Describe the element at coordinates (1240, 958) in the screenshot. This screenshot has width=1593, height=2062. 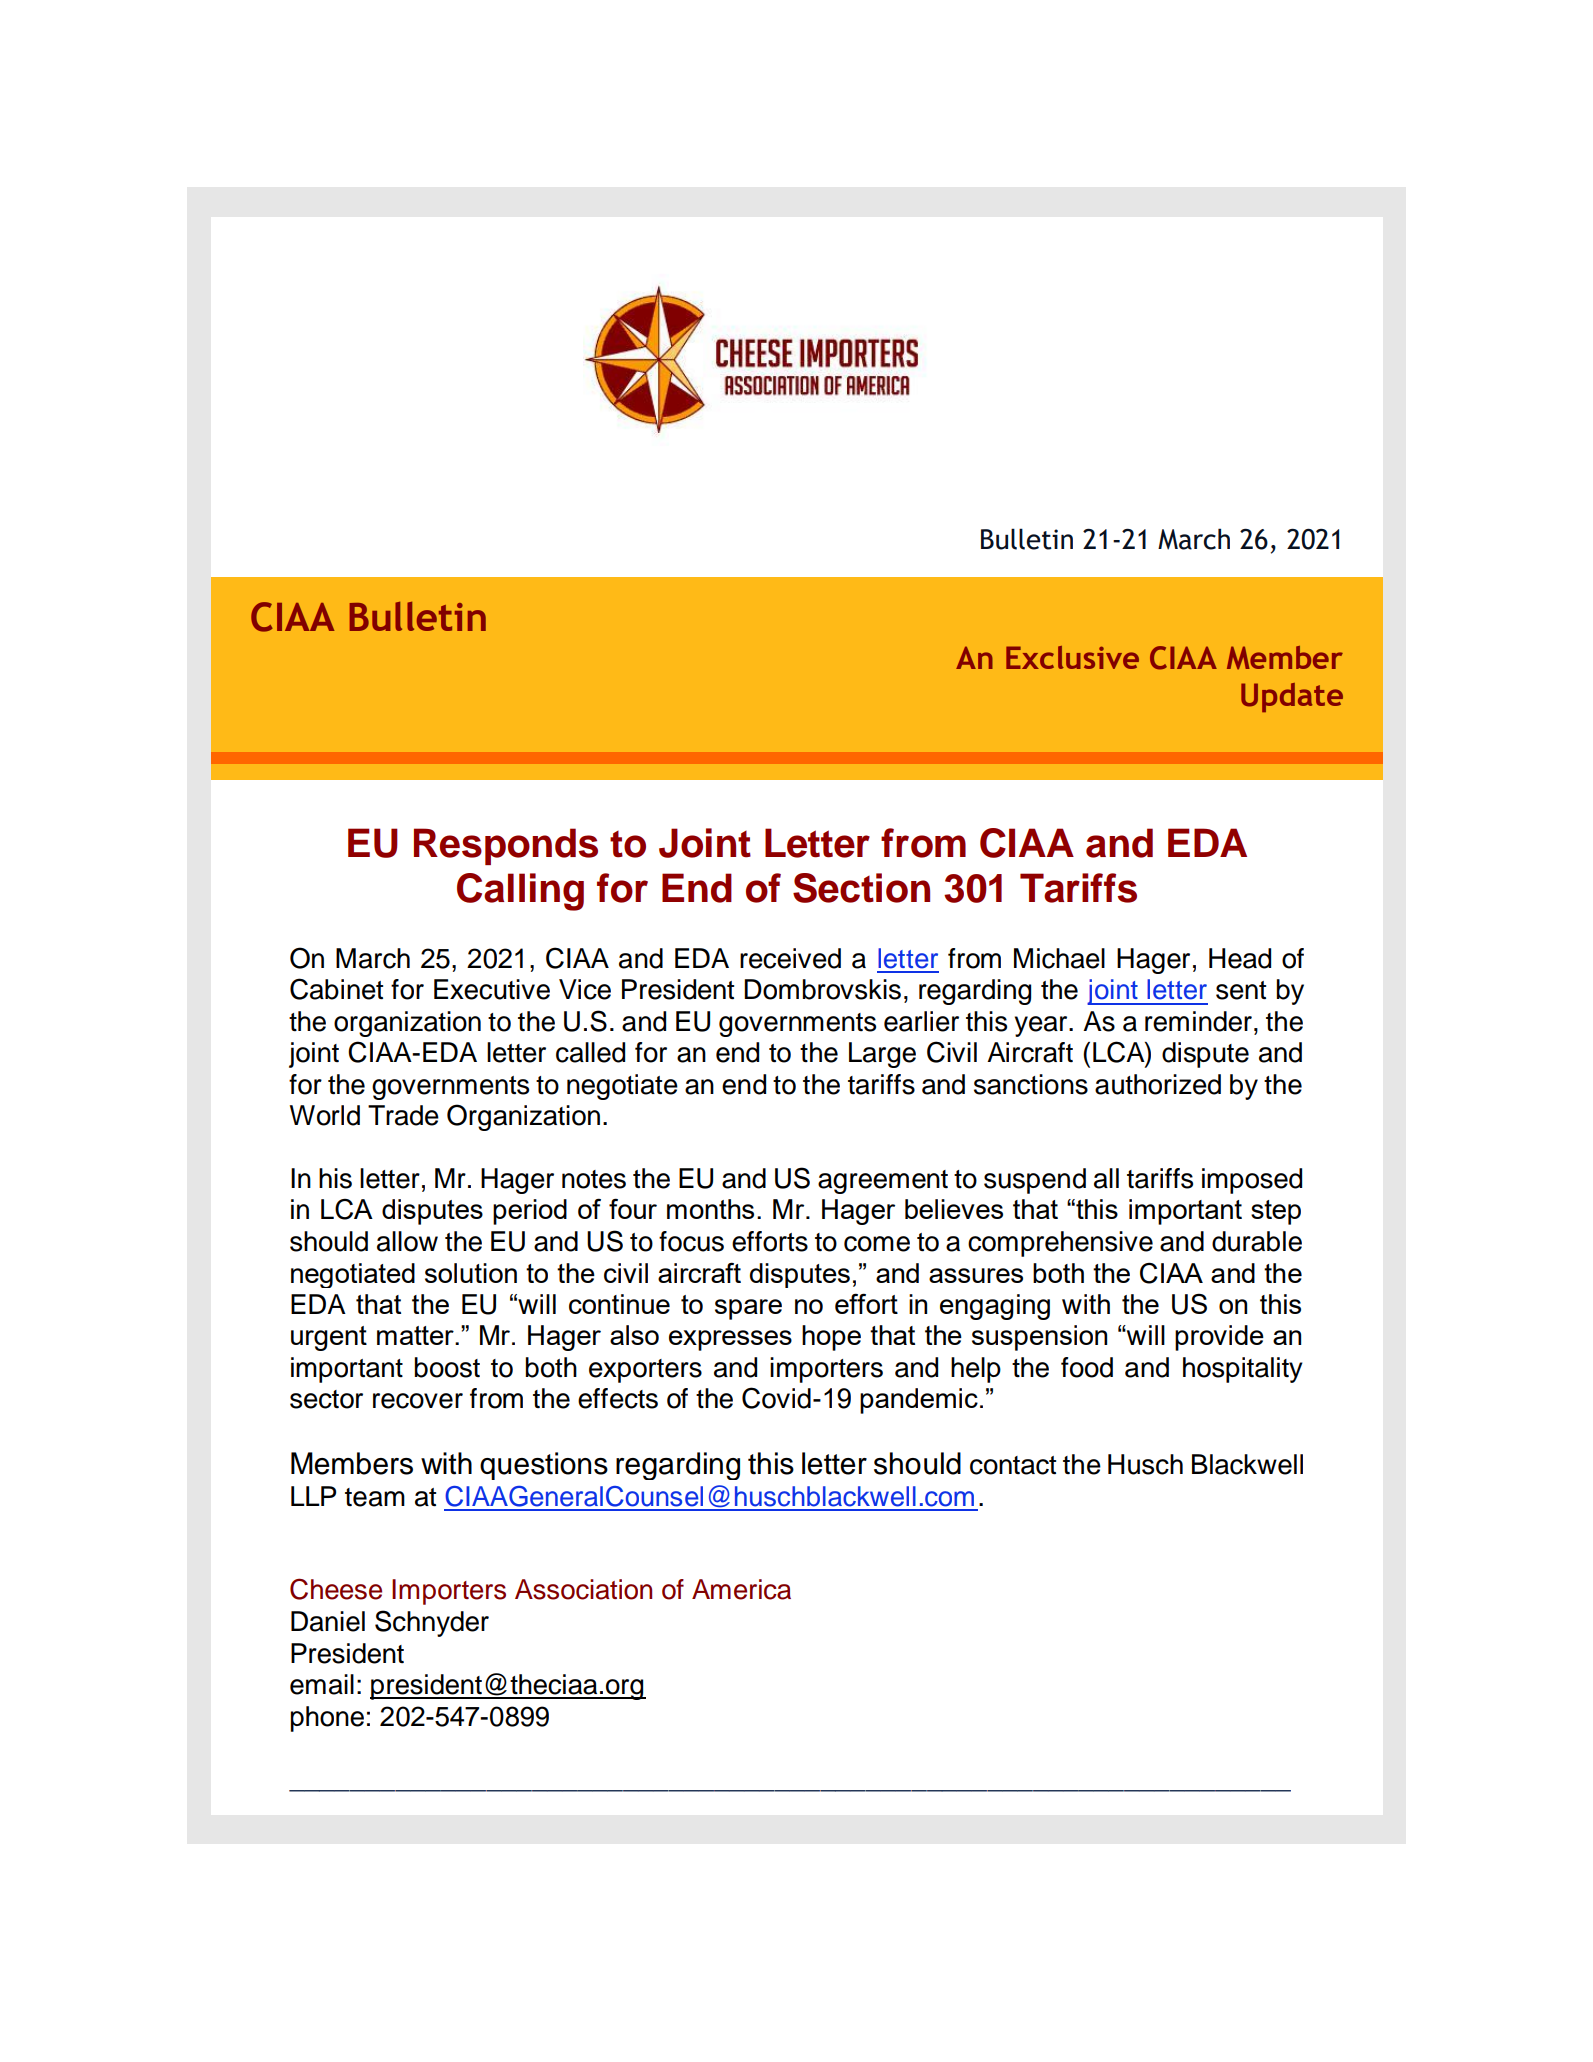
I see `Head` at that location.
